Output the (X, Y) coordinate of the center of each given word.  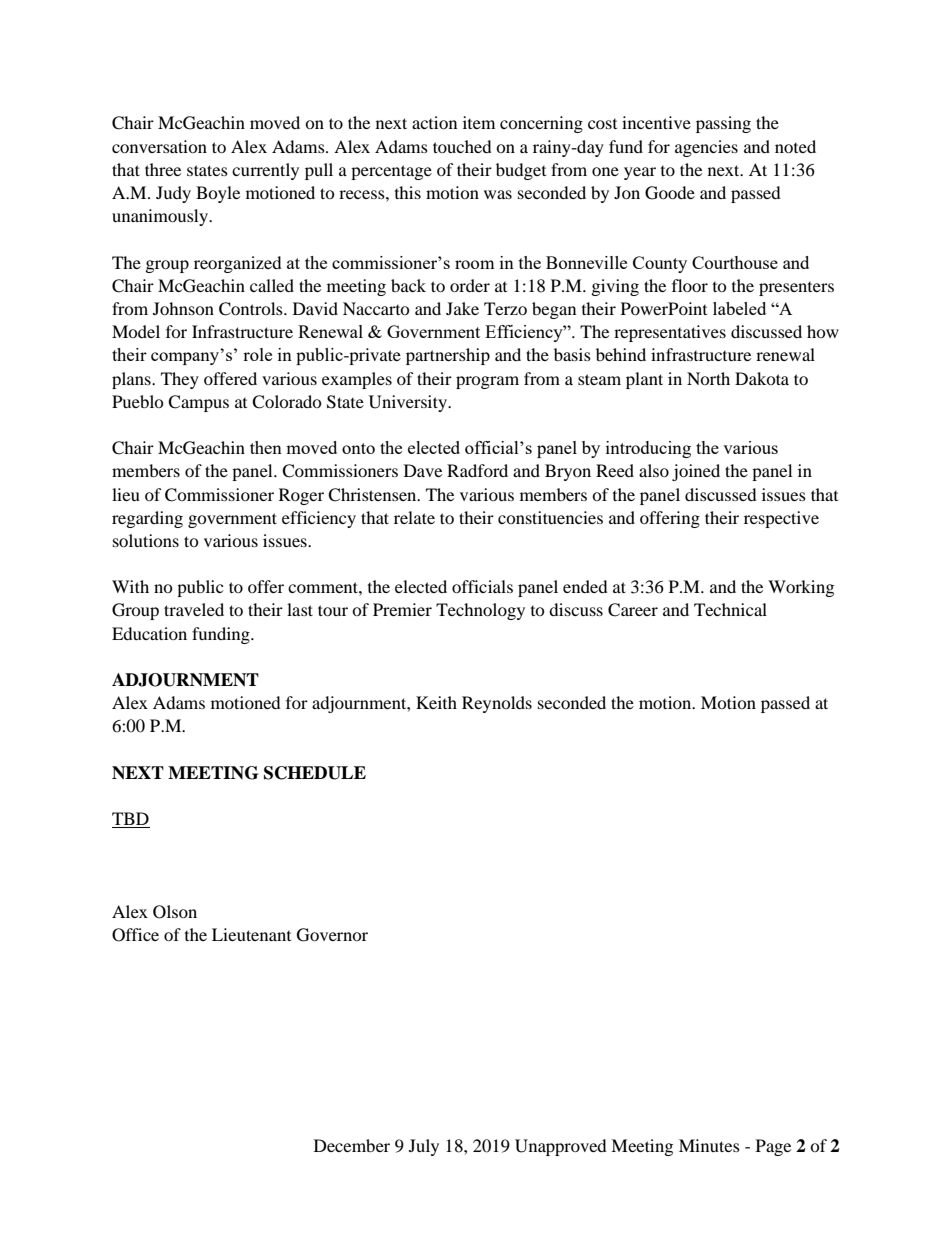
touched (462, 146)
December (352, 1145)
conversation (159, 146)
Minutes (709, 1145)
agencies (706, 148)
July (424, 1147)
